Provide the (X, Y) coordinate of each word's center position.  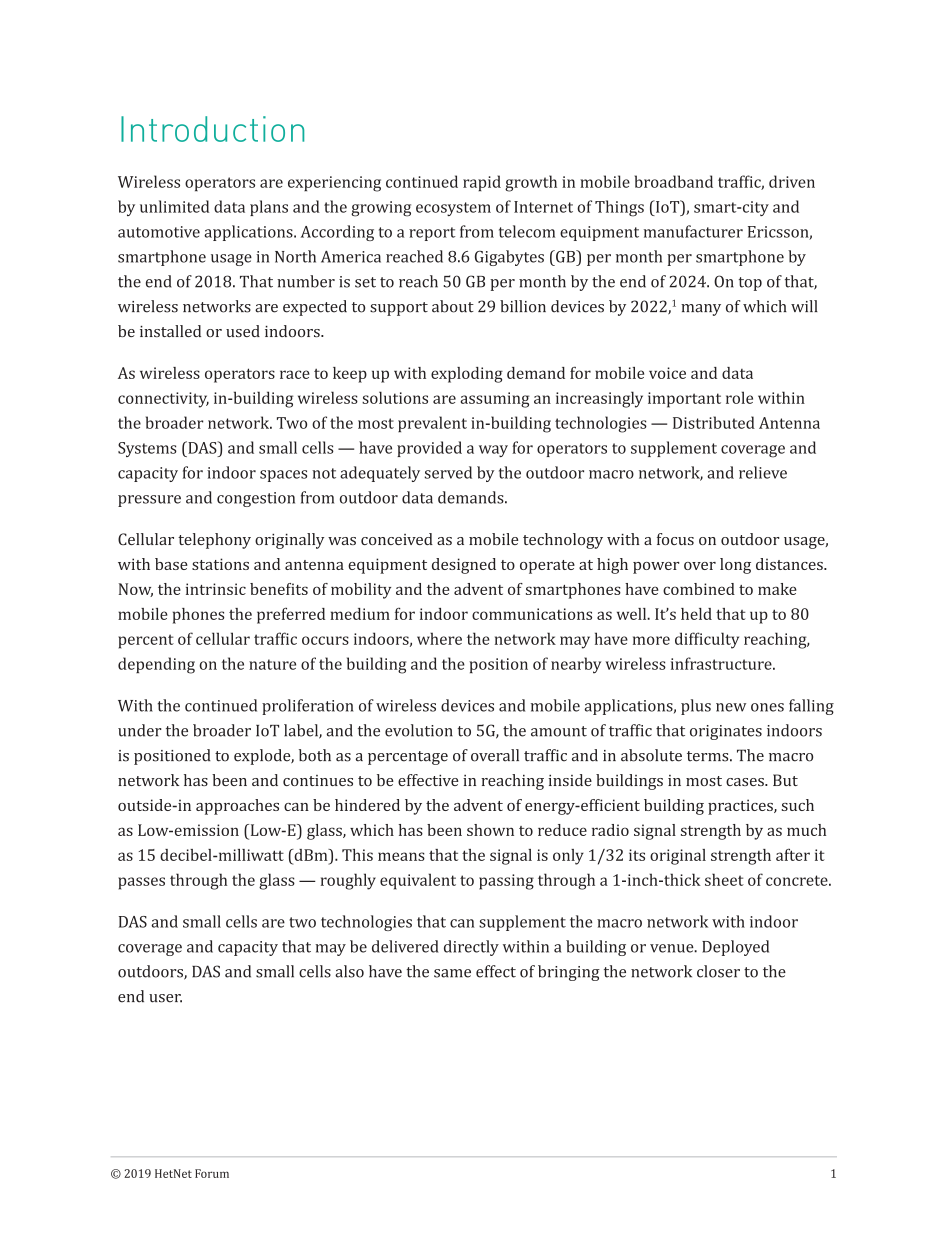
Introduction (212, 129)
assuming (495, 400)
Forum (212, 1173)
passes (141, 883)
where (439, 638)
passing (506, 882)
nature (272, 664)
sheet (724, 879)
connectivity (163, 400)
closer (718, 971)
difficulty (707, 640)
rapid (482, 183)
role (739, 397)
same (452, 973)
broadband (674, 181)
